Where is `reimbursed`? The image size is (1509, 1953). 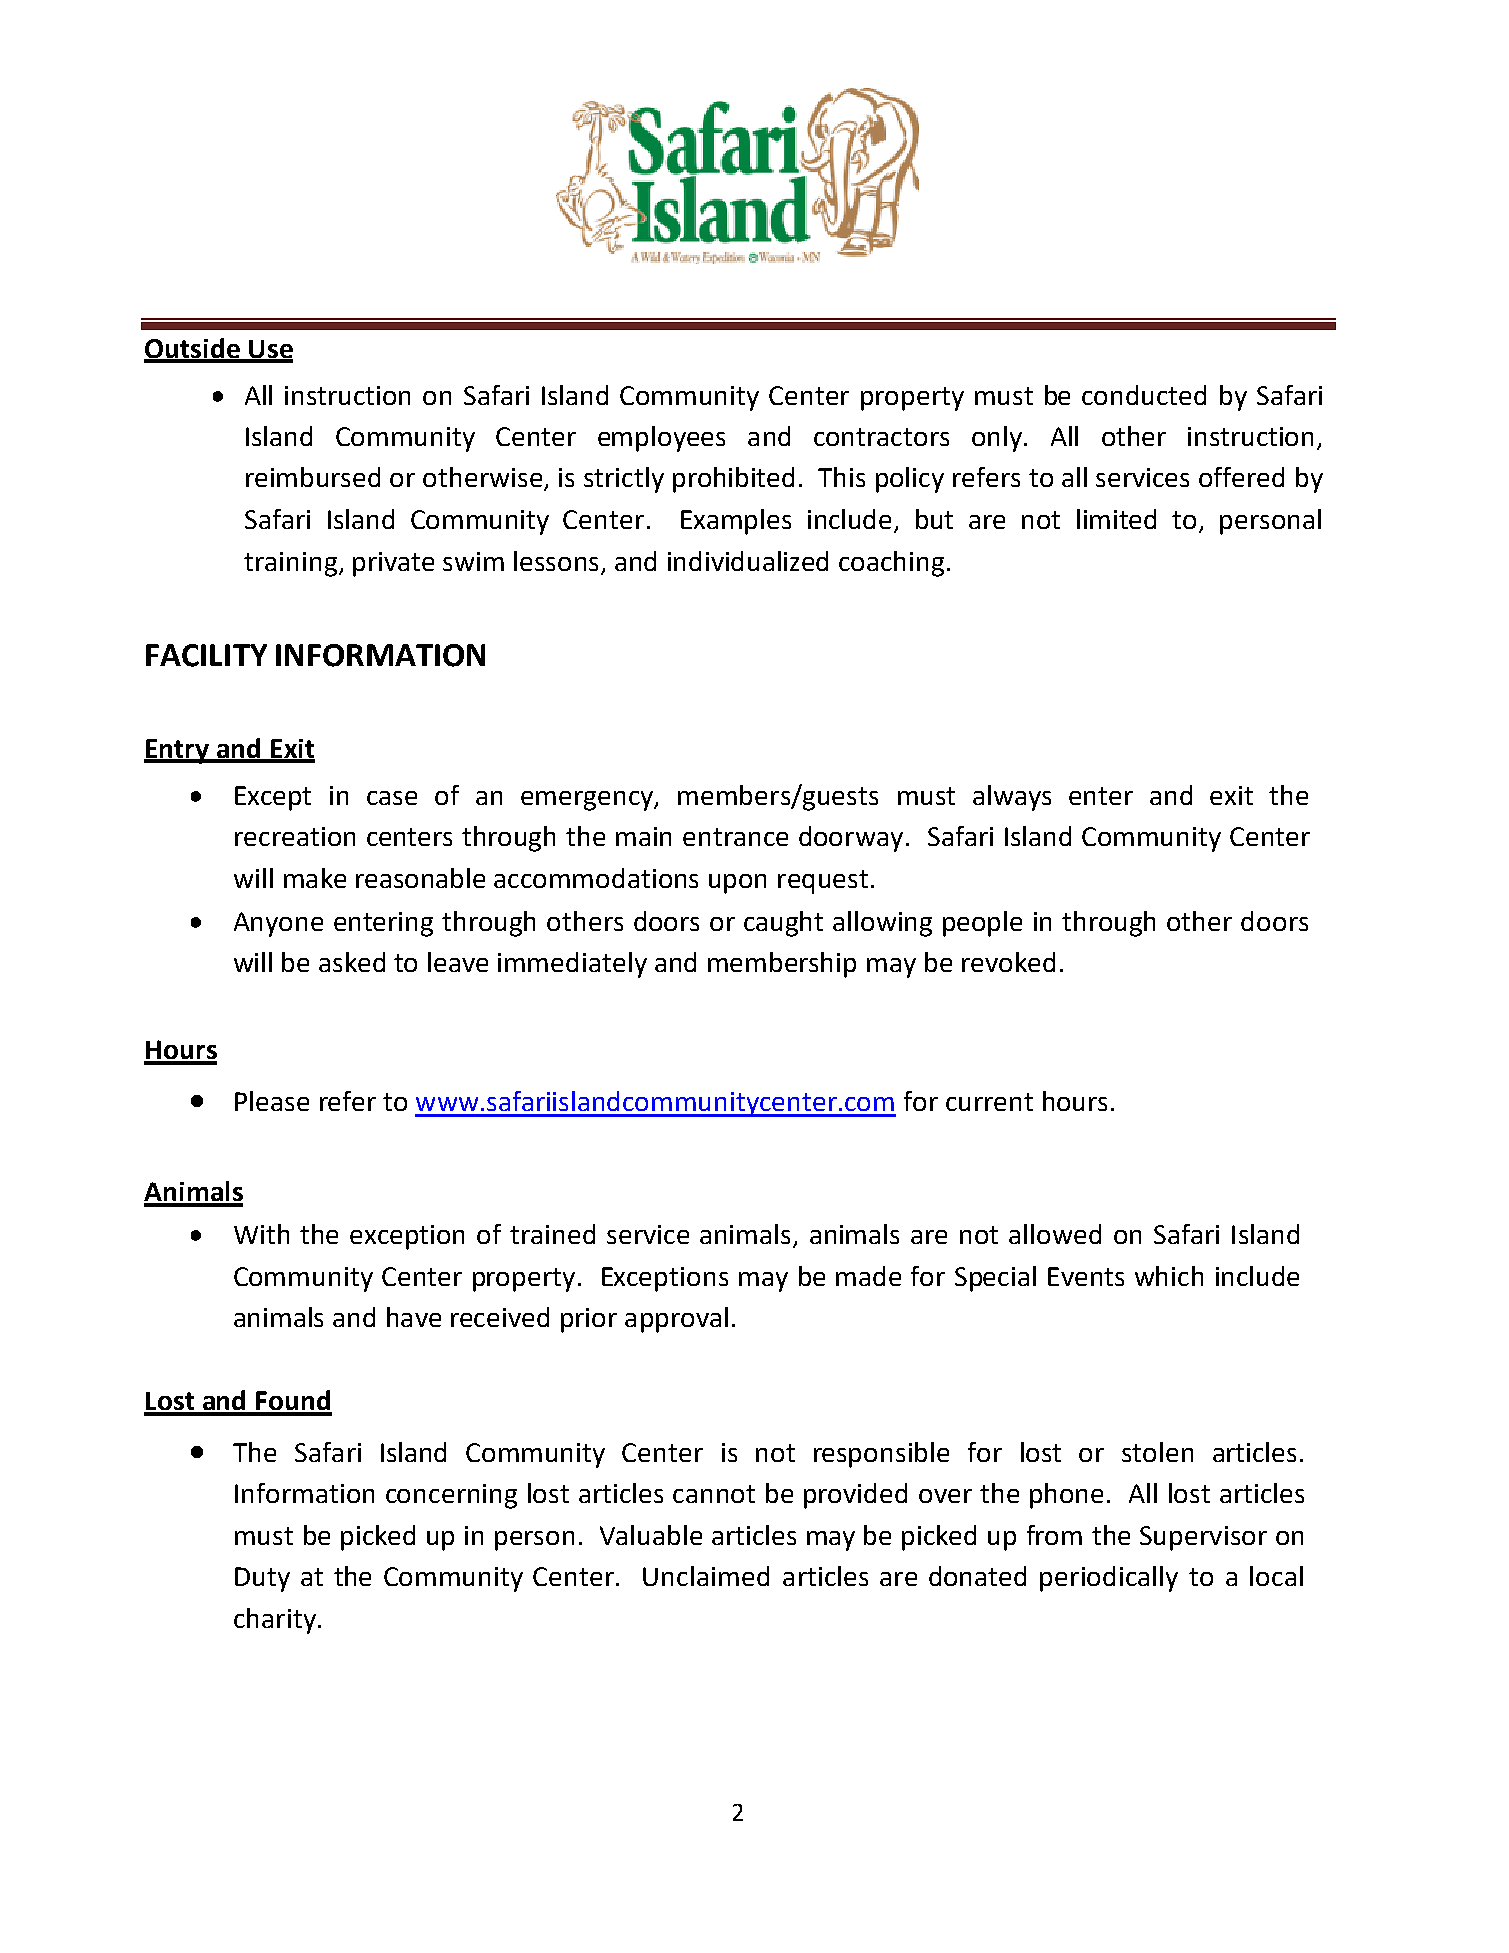 reimbursed is located at coordinates (313, 477).
